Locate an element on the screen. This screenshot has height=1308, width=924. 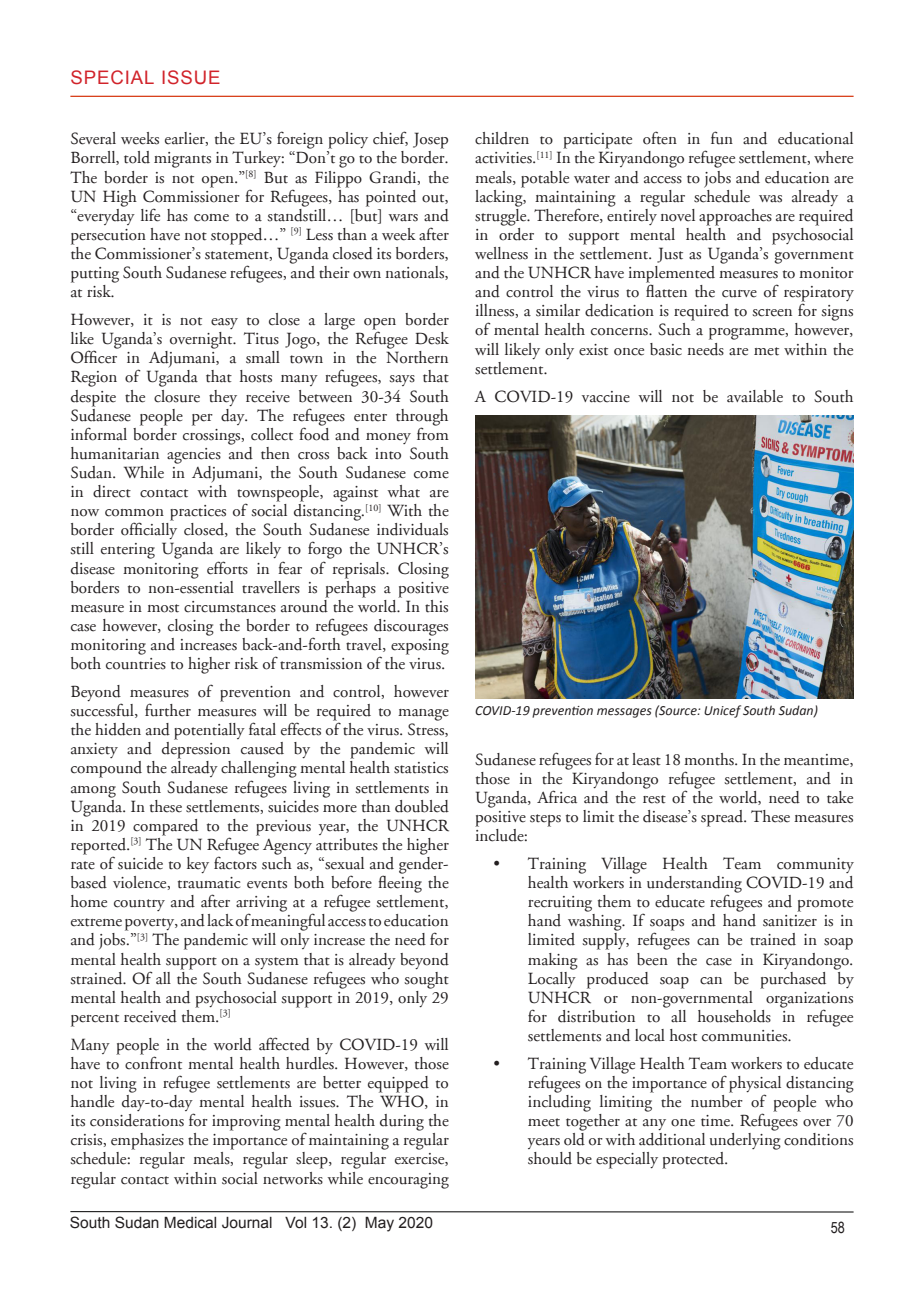
sanitizer is located at coordinates (790, 921).
